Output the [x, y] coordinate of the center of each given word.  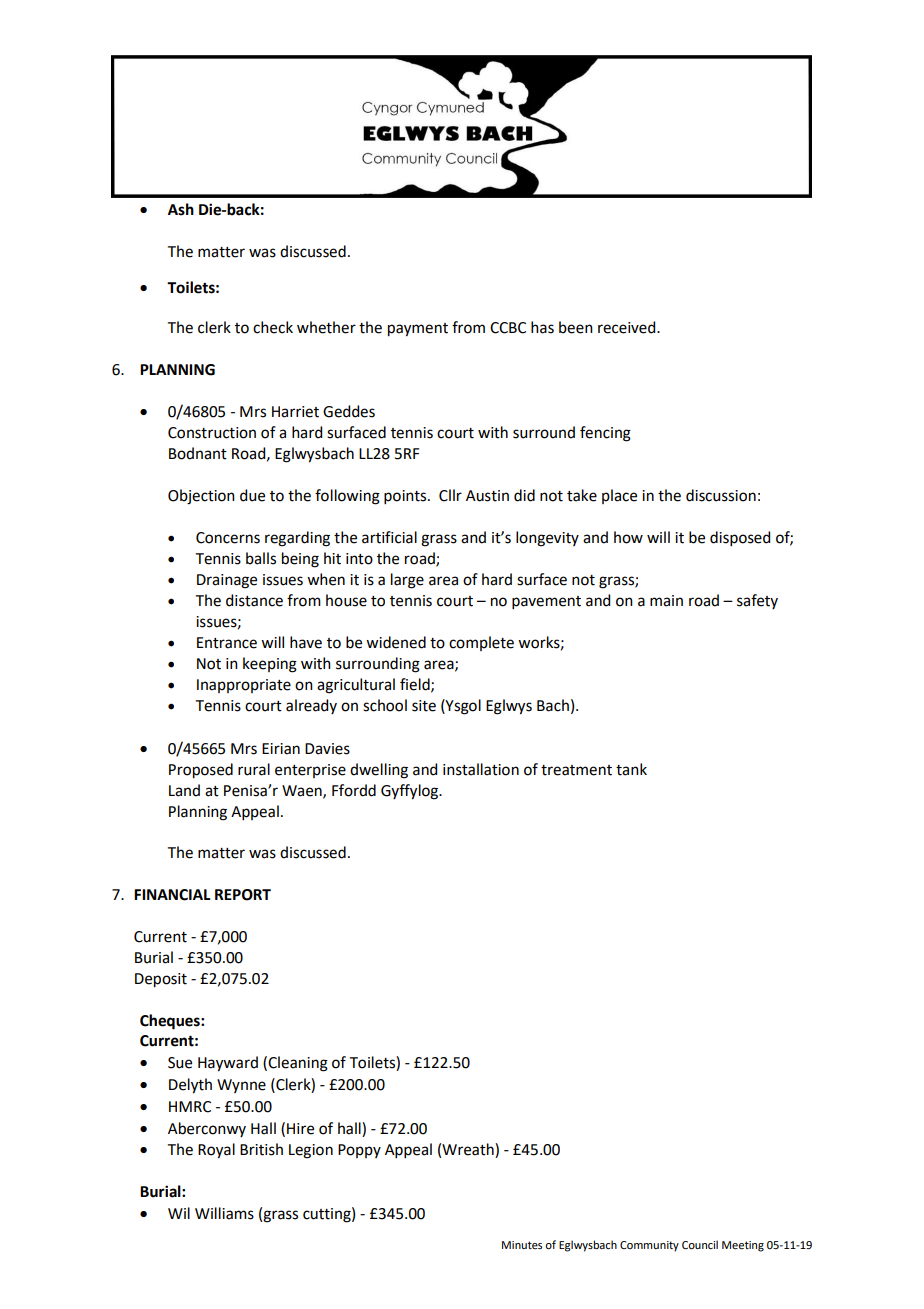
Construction [212, 433]
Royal [216, 1151]
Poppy [359, 1151]
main [666, 601]
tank [631, 769]
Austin [487, 496]
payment [418, 330]
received [628, 327]
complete [481, 643]
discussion [721, 495]
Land [184, 790]
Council [700, 1244]
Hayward [228, 1064]
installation [481, 769]
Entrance [227, 643]
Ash [181, 209]
